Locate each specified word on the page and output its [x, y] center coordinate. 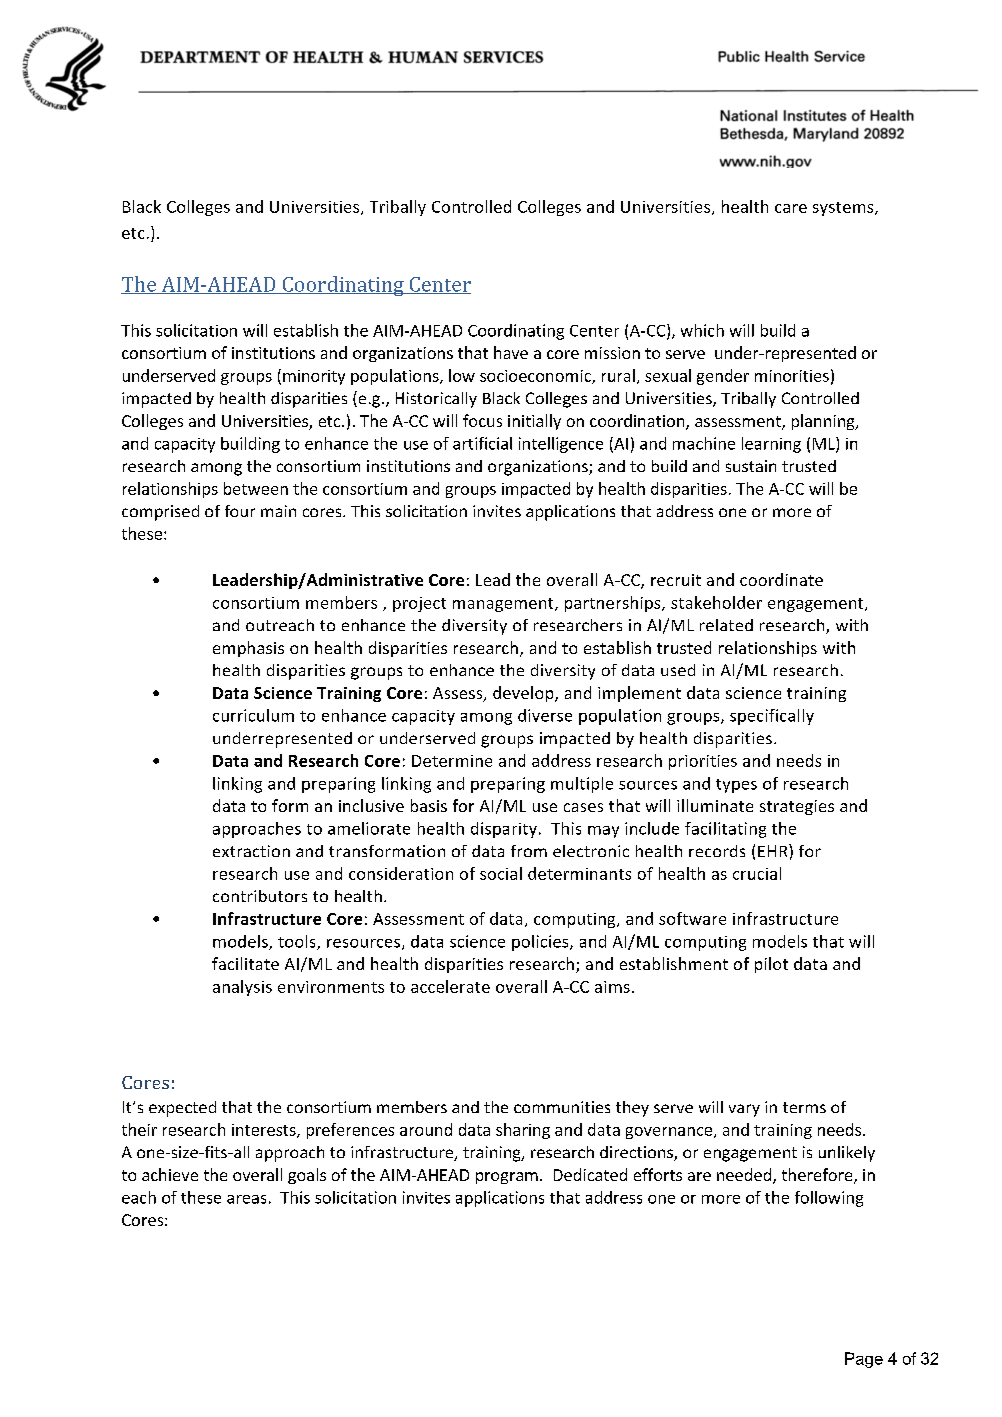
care [791, 208]
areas [246, 1199]
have [511, 352]
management [504, 605]
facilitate [245, 963]
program [507, 1178]
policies [541, 943]
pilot [771, 965]
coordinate [781, 579]
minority [314, 377]
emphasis [248, 649]
